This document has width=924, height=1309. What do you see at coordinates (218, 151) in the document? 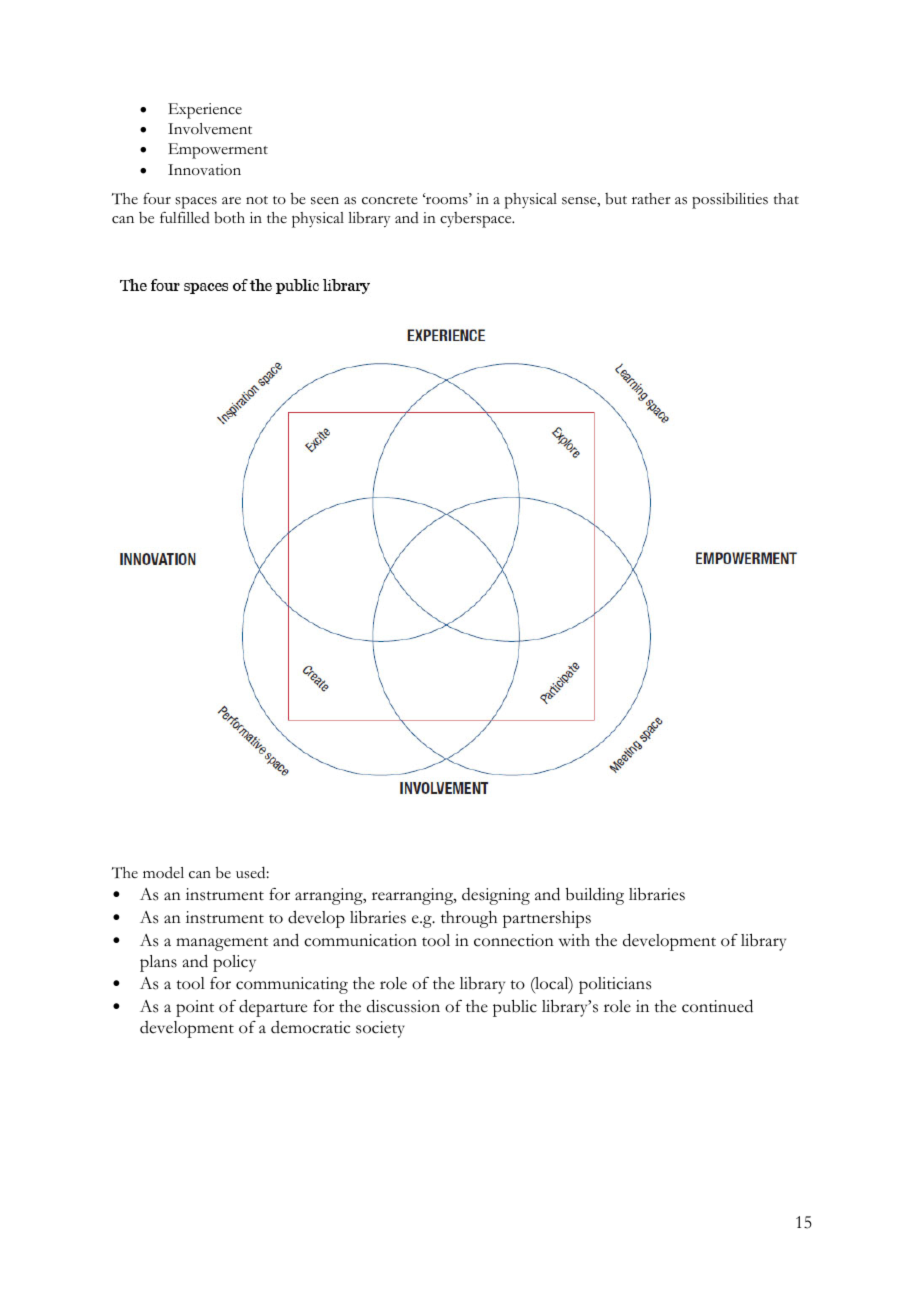
I see `Empowerment` at bounding box center [218, 151].
